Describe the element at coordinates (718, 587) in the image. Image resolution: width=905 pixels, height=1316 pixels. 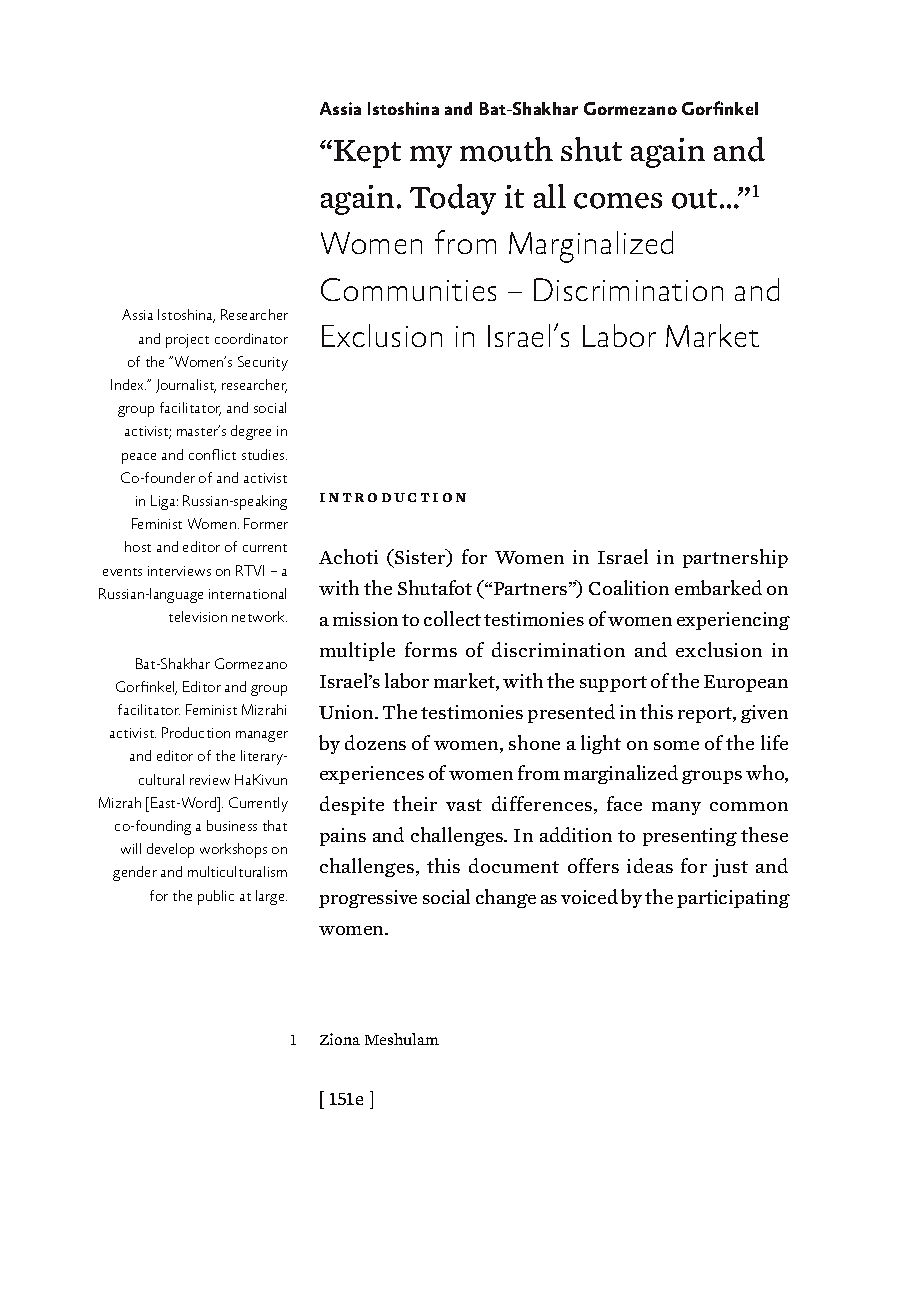
I see `embarked` at that location.
